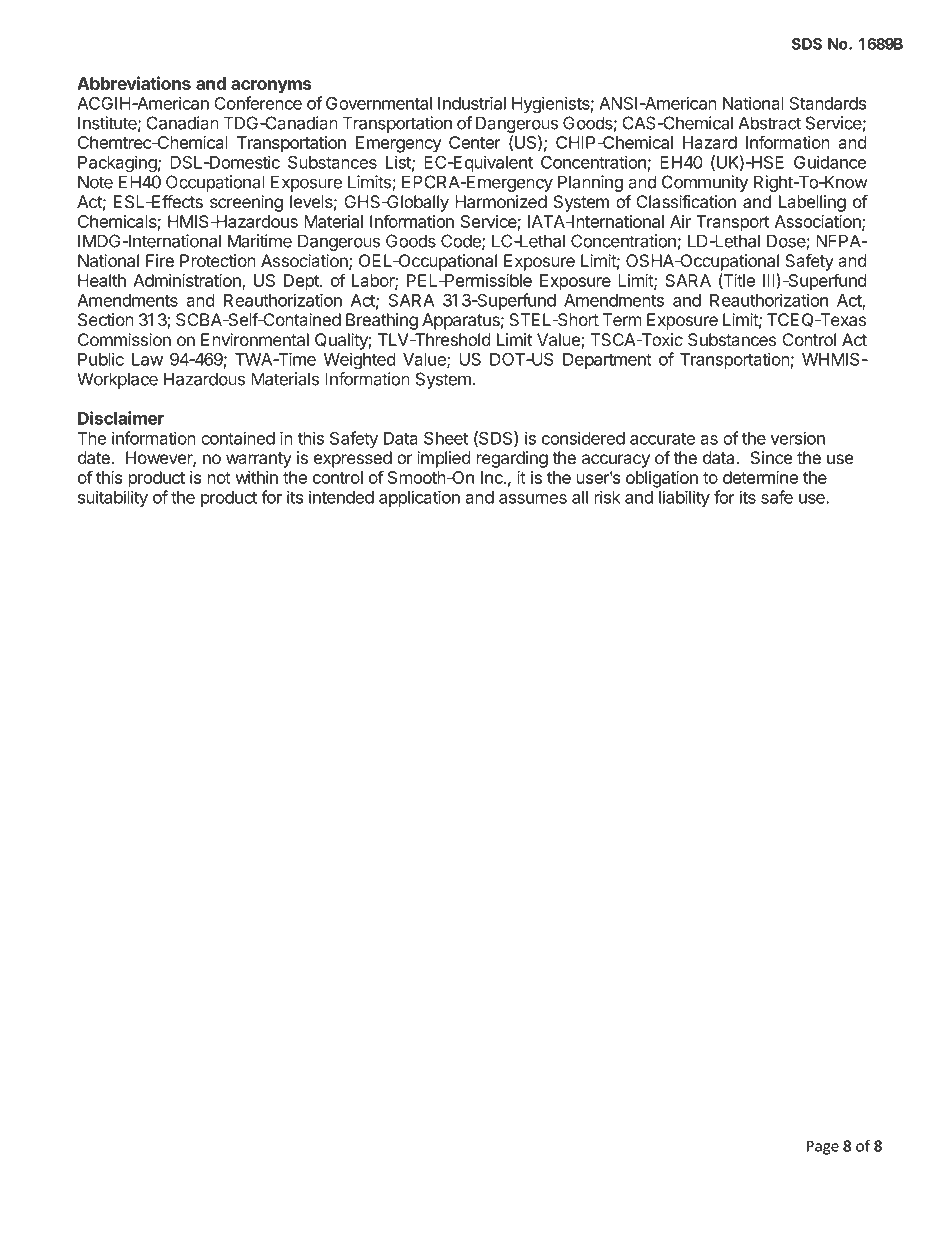  I want to click on Industrial, so click(472, 103).
